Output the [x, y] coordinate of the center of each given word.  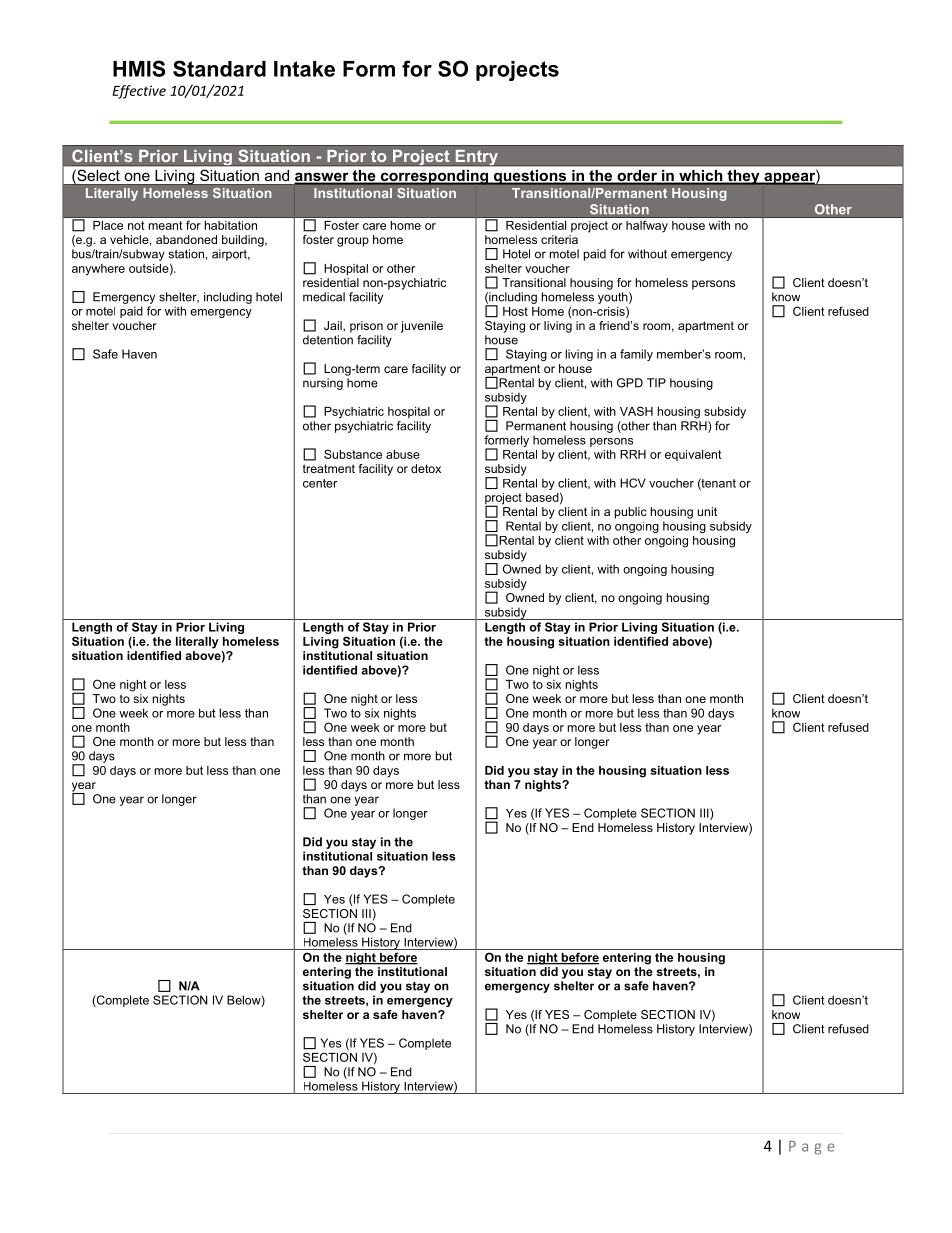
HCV [633, 483]
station [186, 254]
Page [811, 1148]
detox [426, 468]
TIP [656, 383]
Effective [139, 92]
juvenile [422, 327]
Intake [304, 69]
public [631, 513]
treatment [329, 468]
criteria [559, 239]
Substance [353, 454]
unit [707, 511]
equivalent [693, 455]
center [320, 483]
